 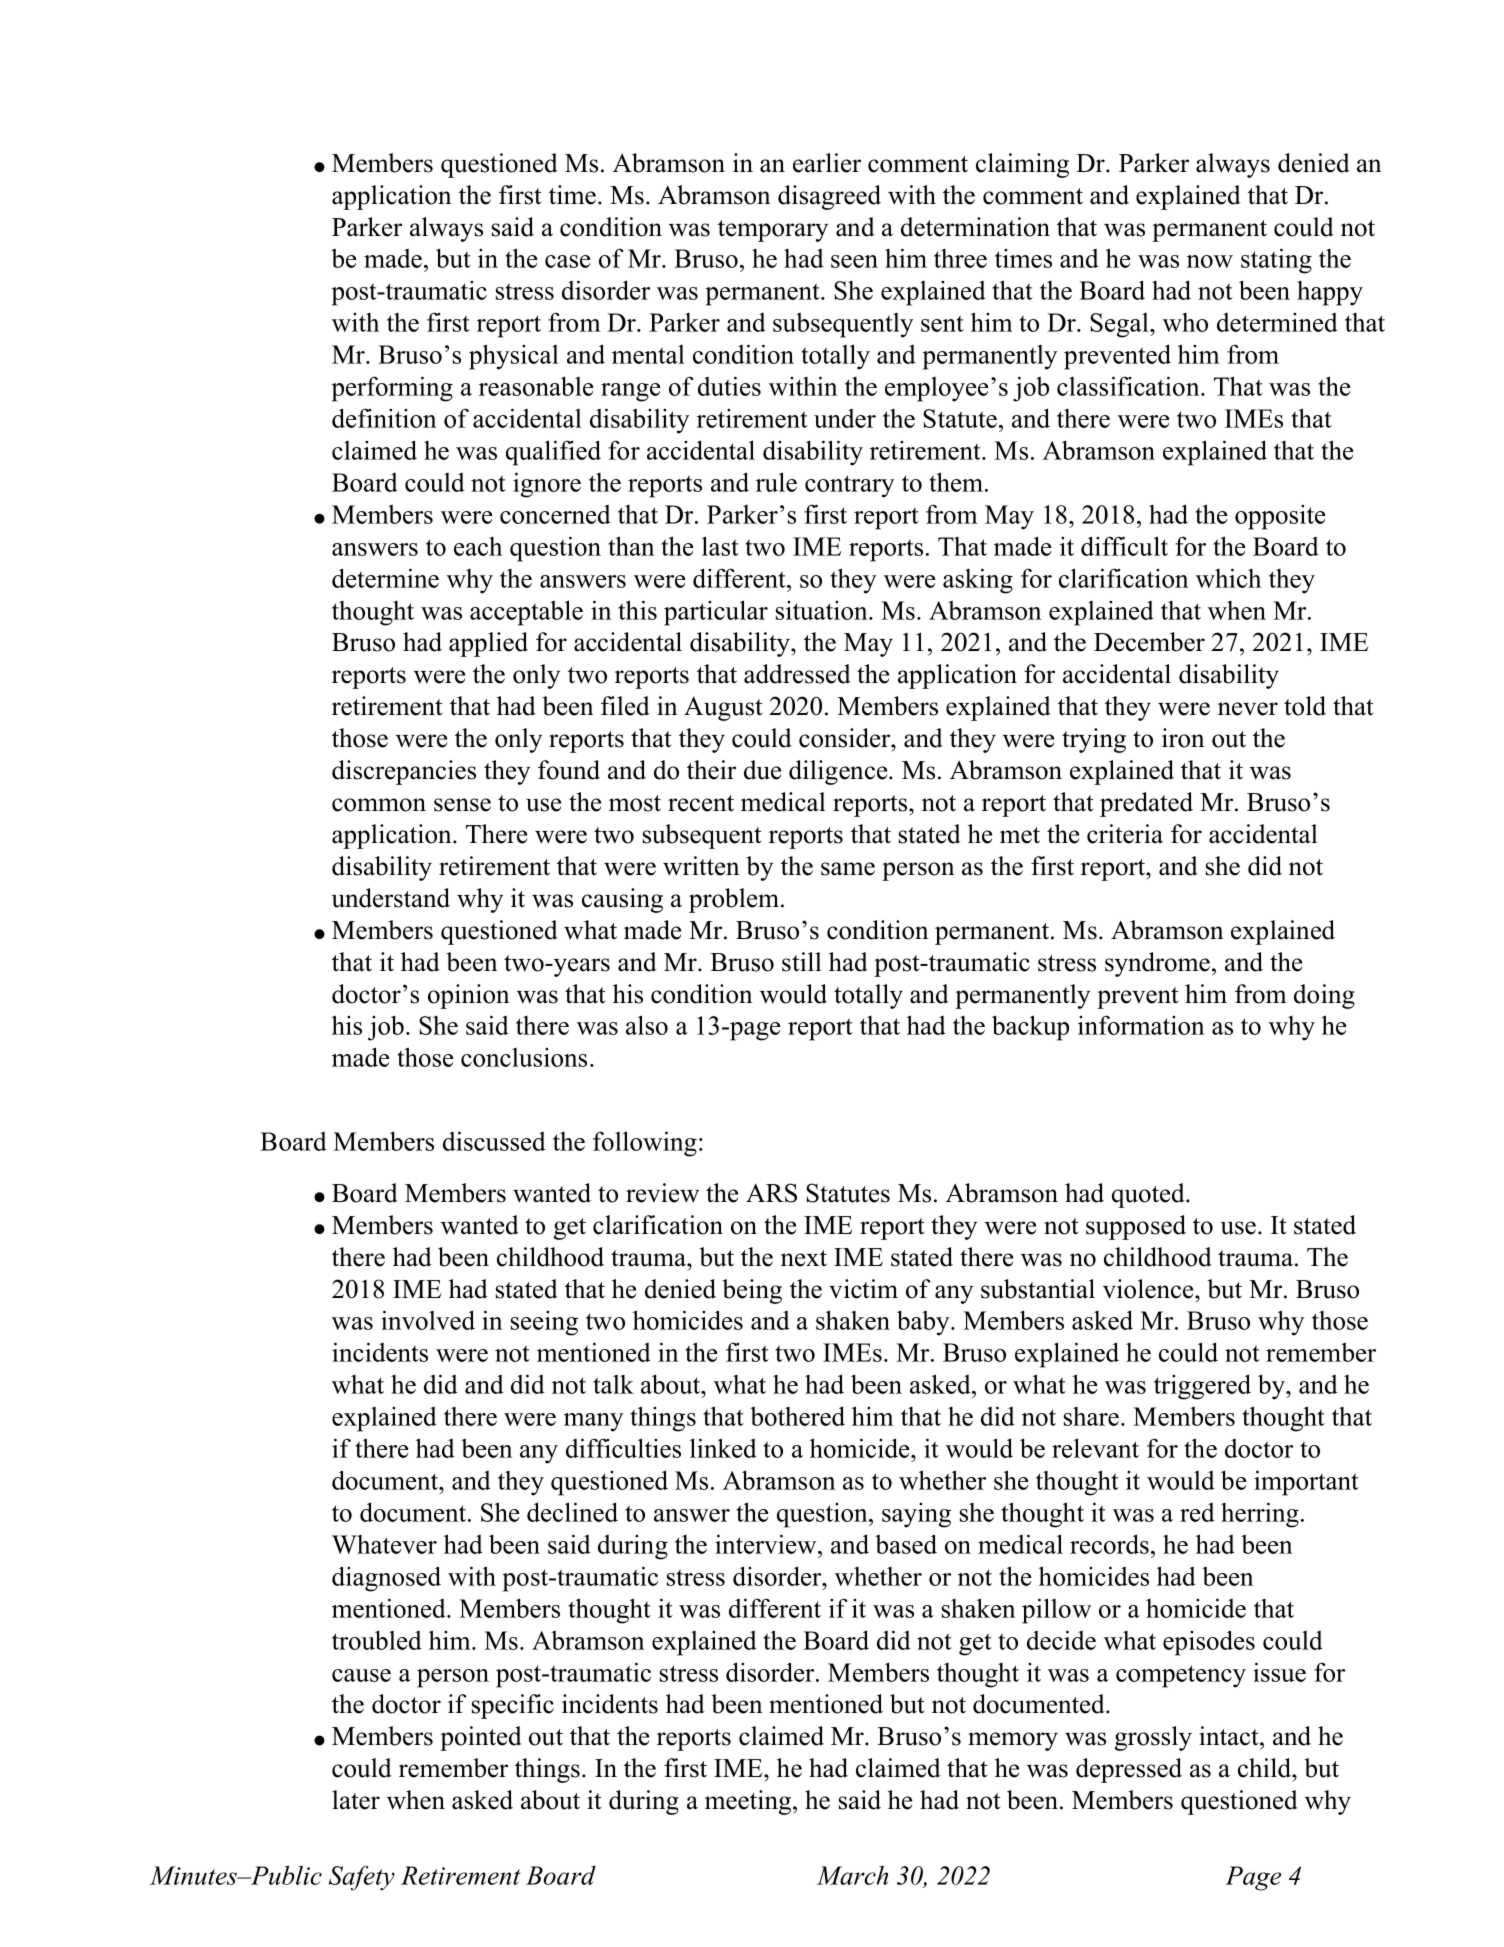 What do you see at coordinates (1260, 1515) in the screenshot?
I see `herring` at bounding box center [1260, 1515].
